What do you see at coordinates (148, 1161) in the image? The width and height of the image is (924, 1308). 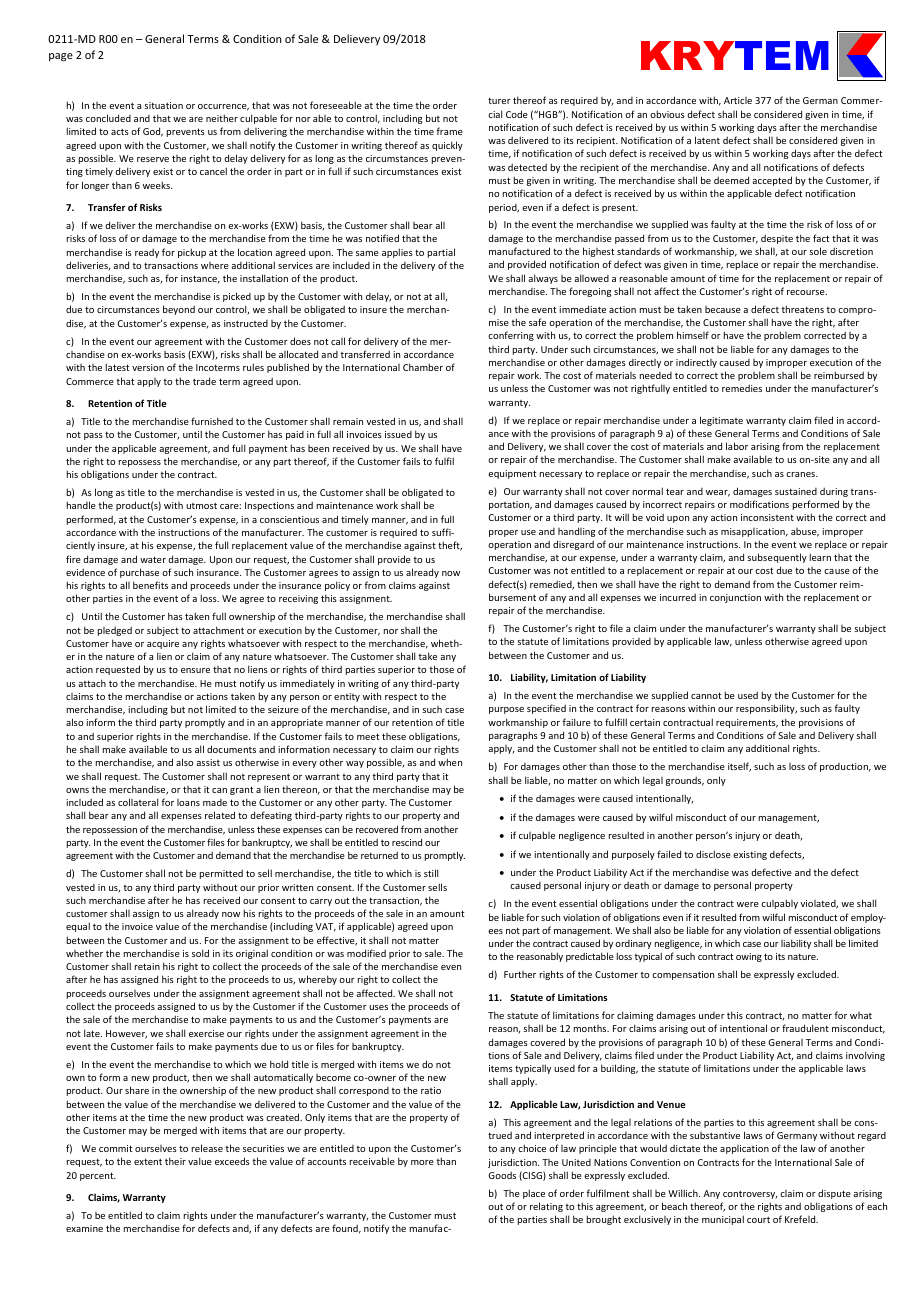 I see `extent` at bounding box center [148, 1161].
